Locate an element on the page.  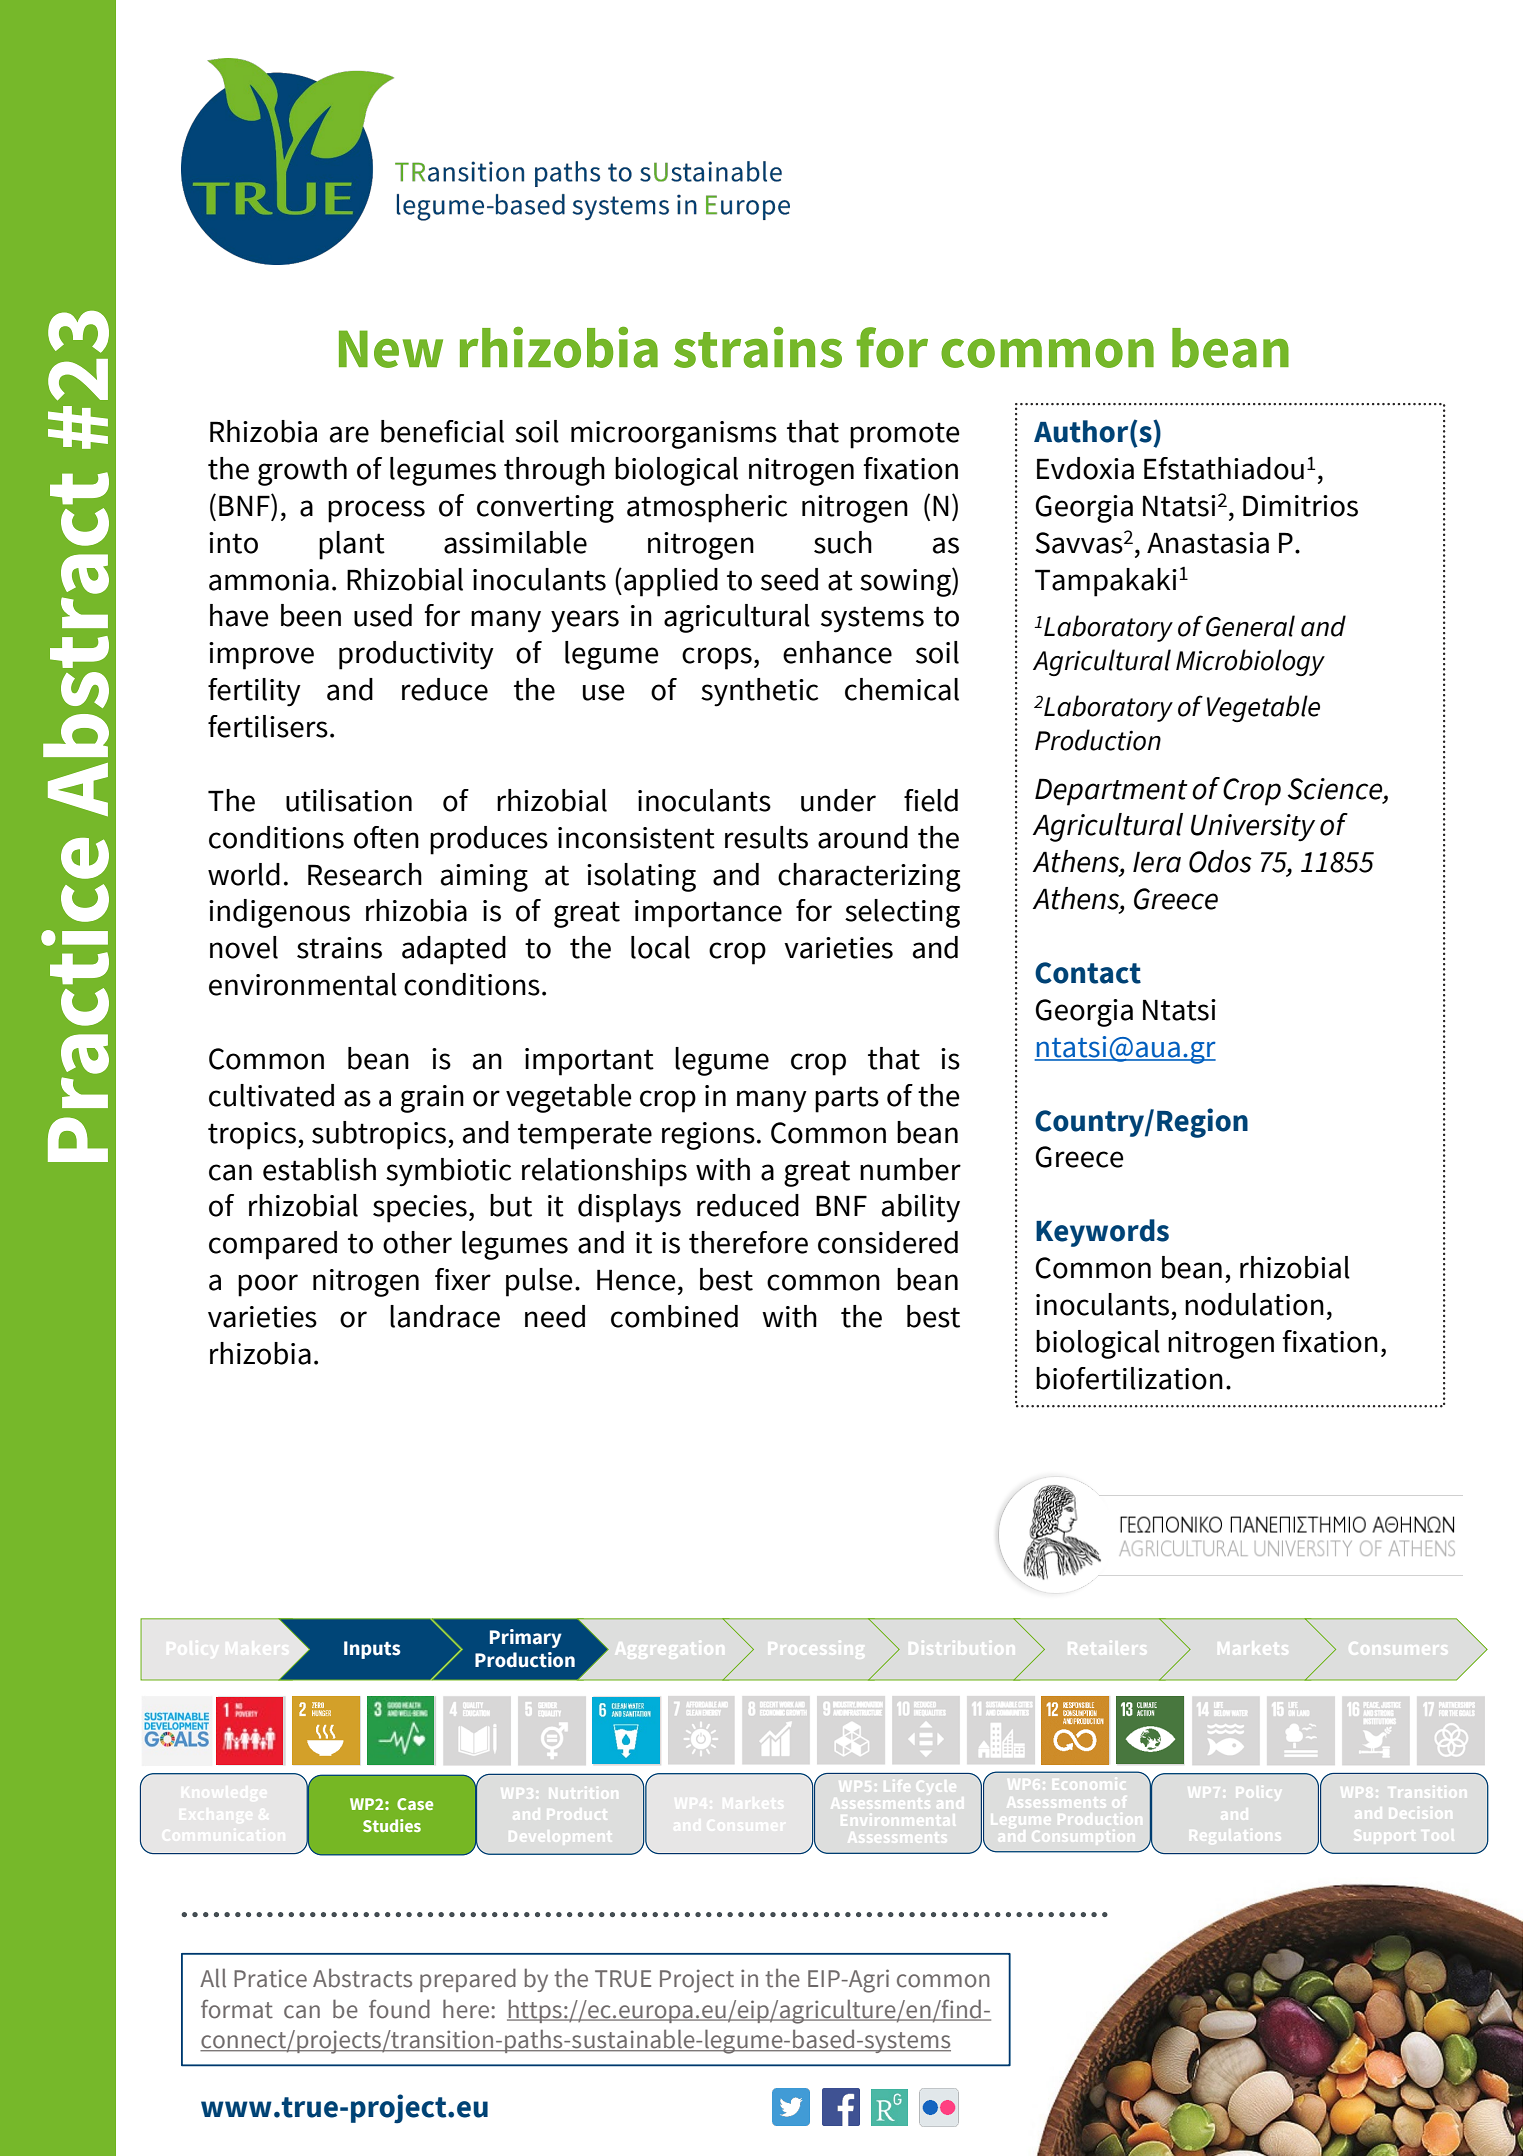
indigenous is located at coordinates (279, 913).
